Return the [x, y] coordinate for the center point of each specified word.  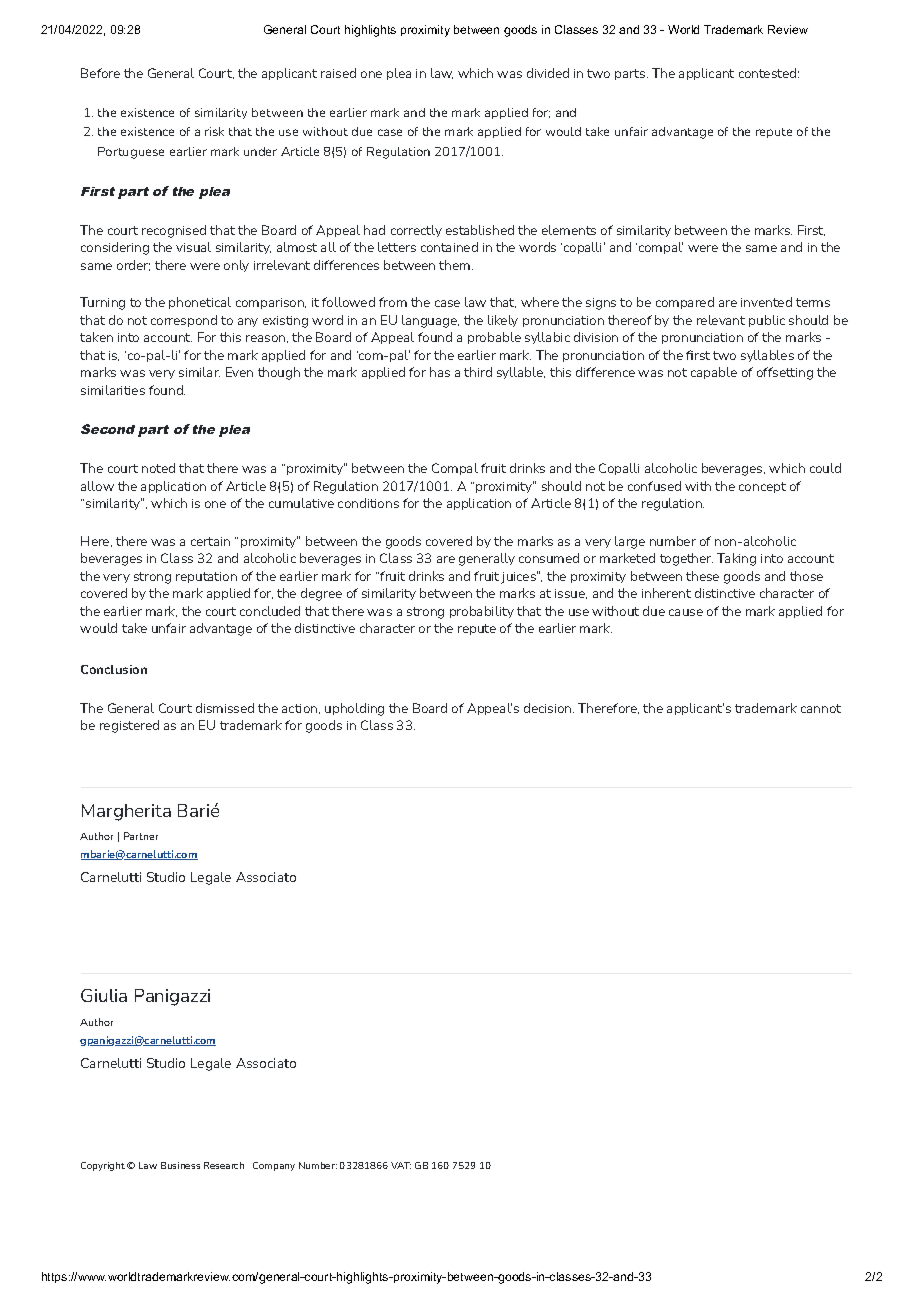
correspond [184, 321]
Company [274, 1166]
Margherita [126, 812]
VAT [401, 1165]
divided [548, 73]
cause [686, 612]
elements [569, 230]
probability [482, 612]
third [478, 372]
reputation [206, 577]
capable [714, 373]
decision [549, 708]
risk [214, 131]
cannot [821, 708]
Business [180, 1165]
